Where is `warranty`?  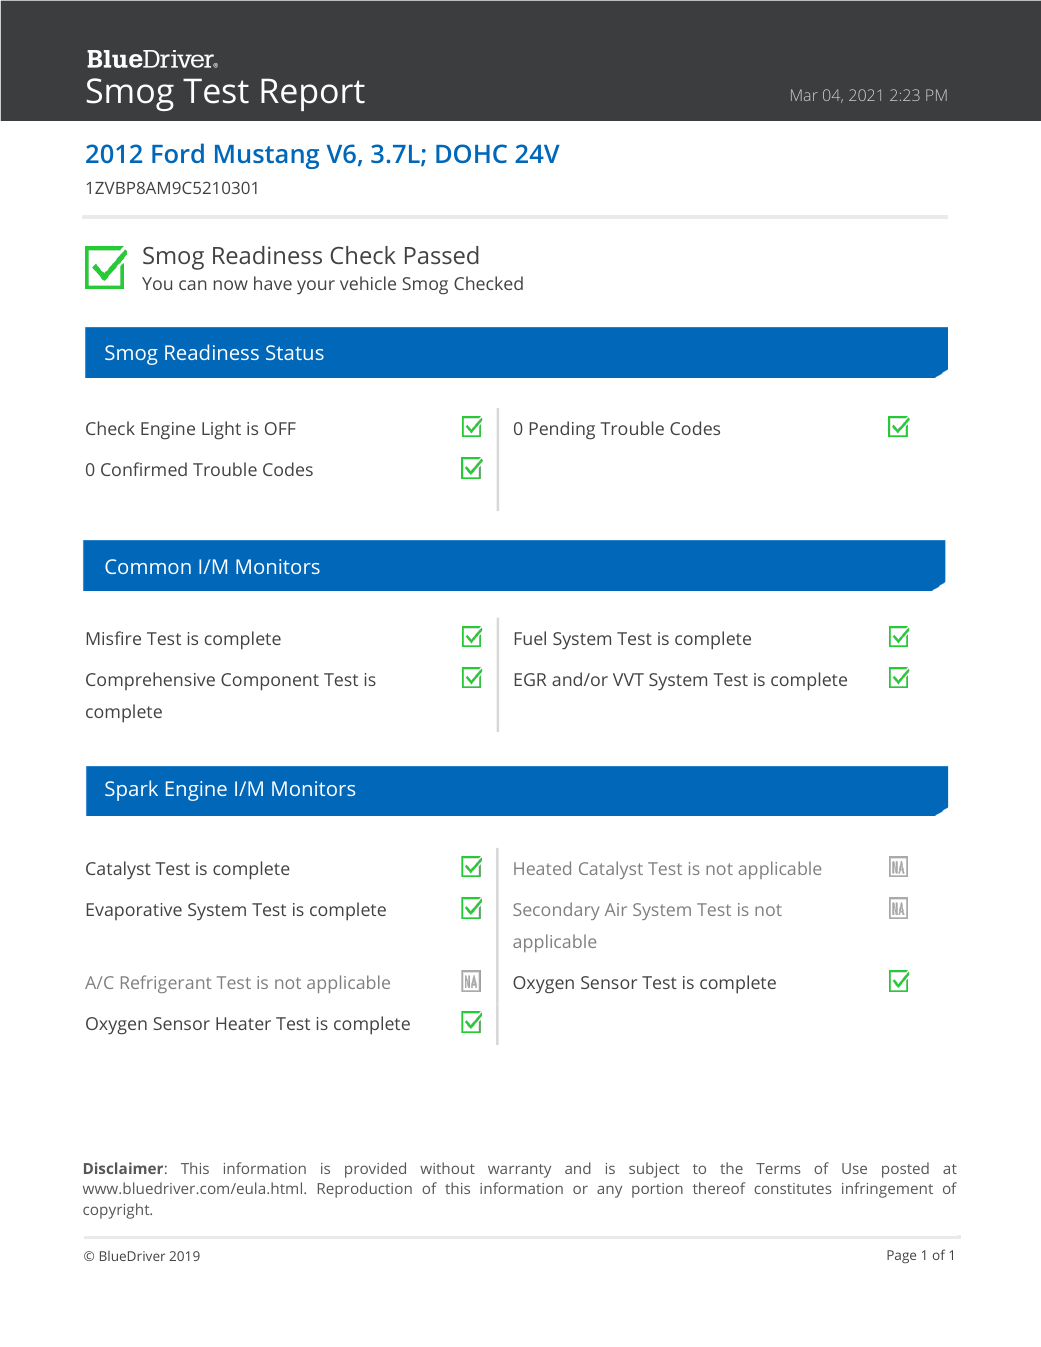
warranty is located at coordinates (519, 1171).
